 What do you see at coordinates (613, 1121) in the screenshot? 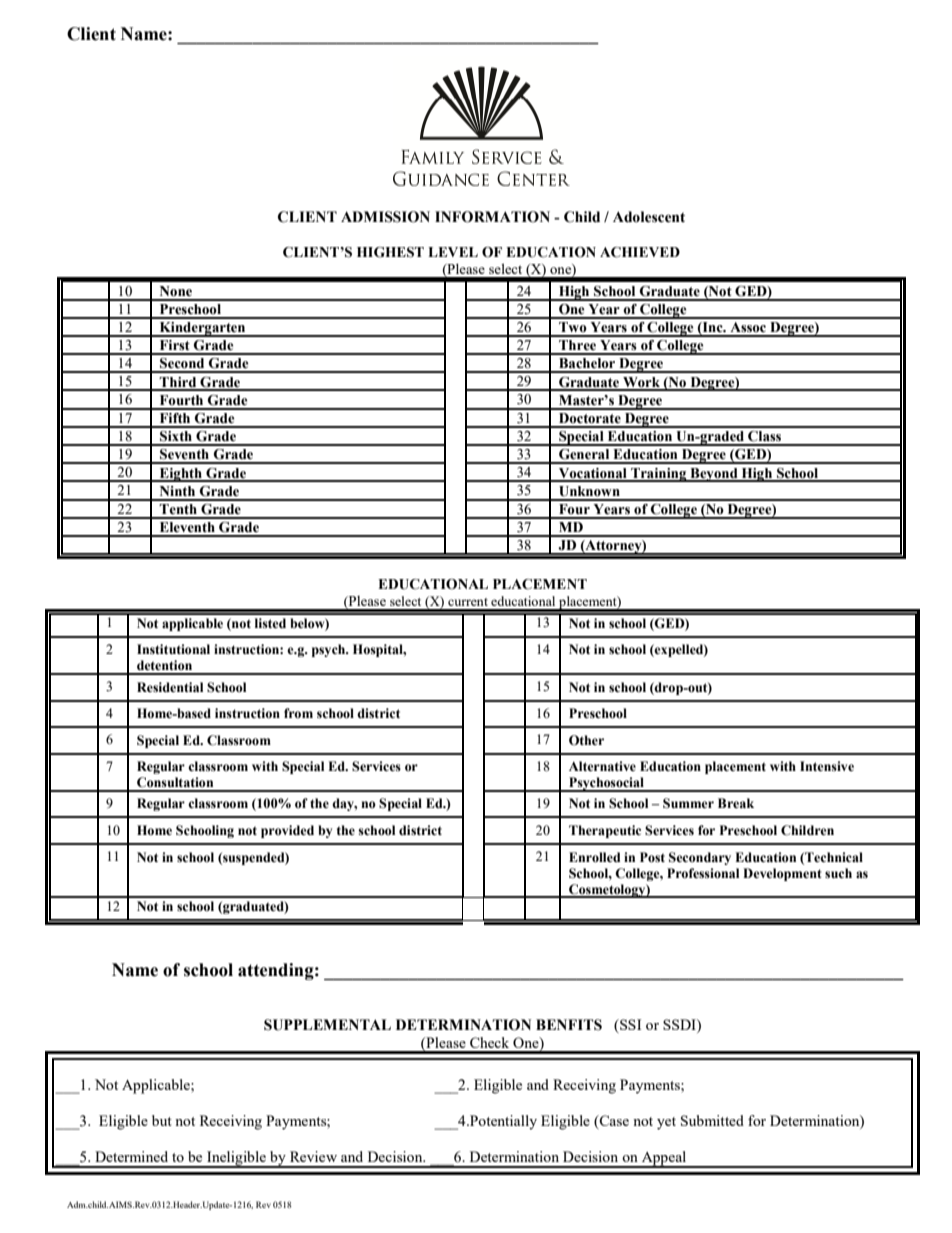
I see `Case` at bounding box center [613, 1121].
